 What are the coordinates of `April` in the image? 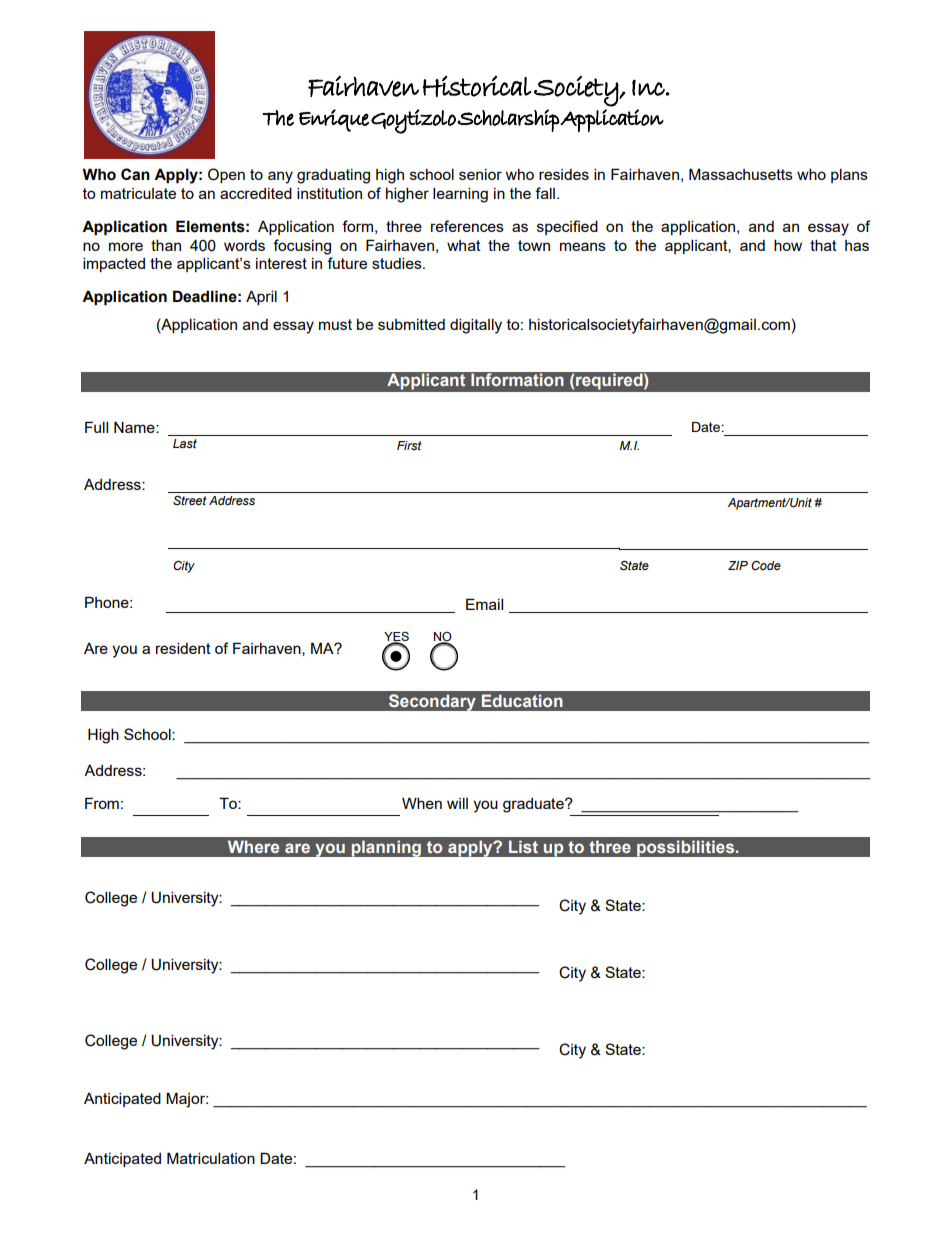 It's located at (261, 297).
